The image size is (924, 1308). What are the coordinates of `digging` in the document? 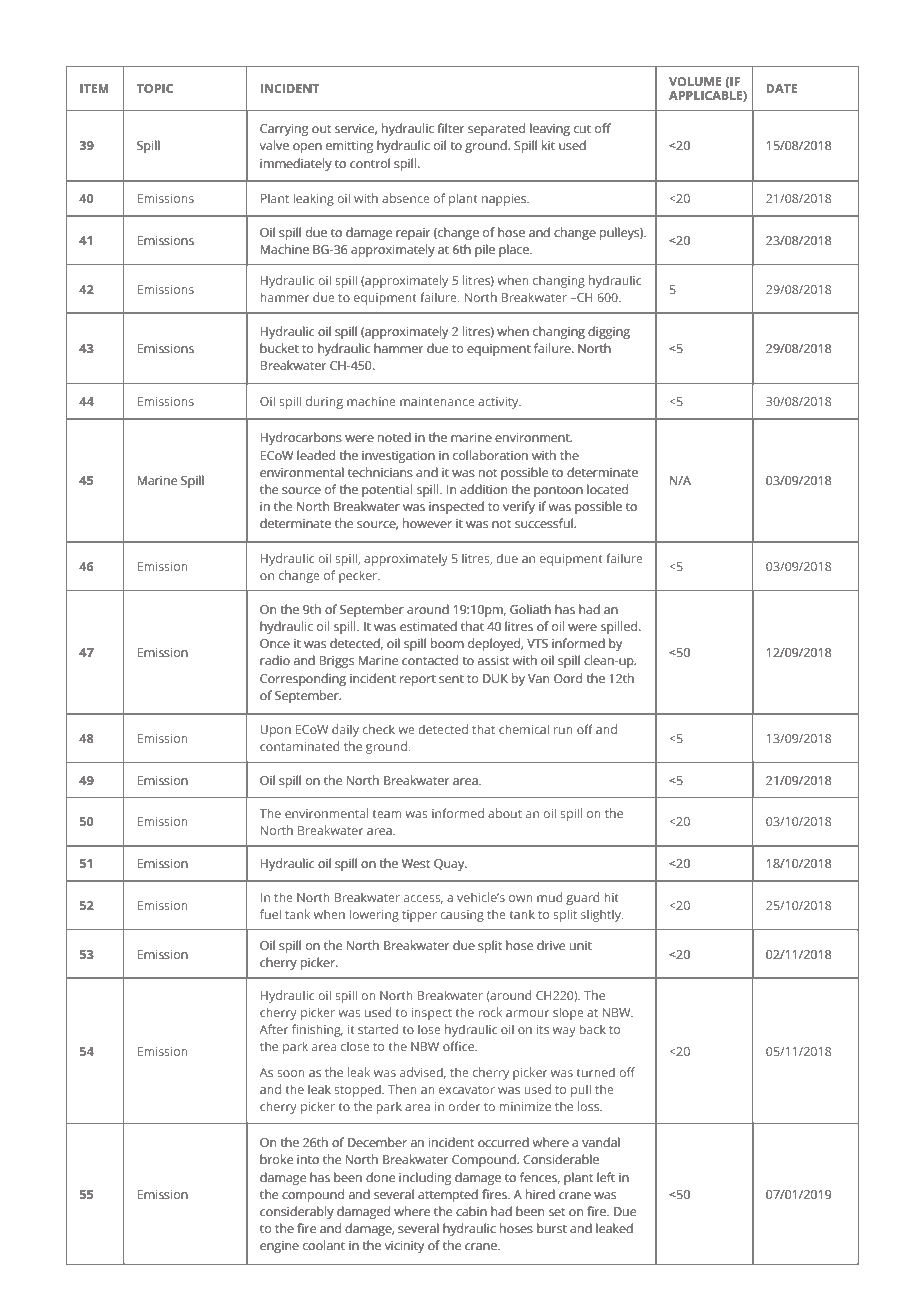 It's located at (609, 333).
